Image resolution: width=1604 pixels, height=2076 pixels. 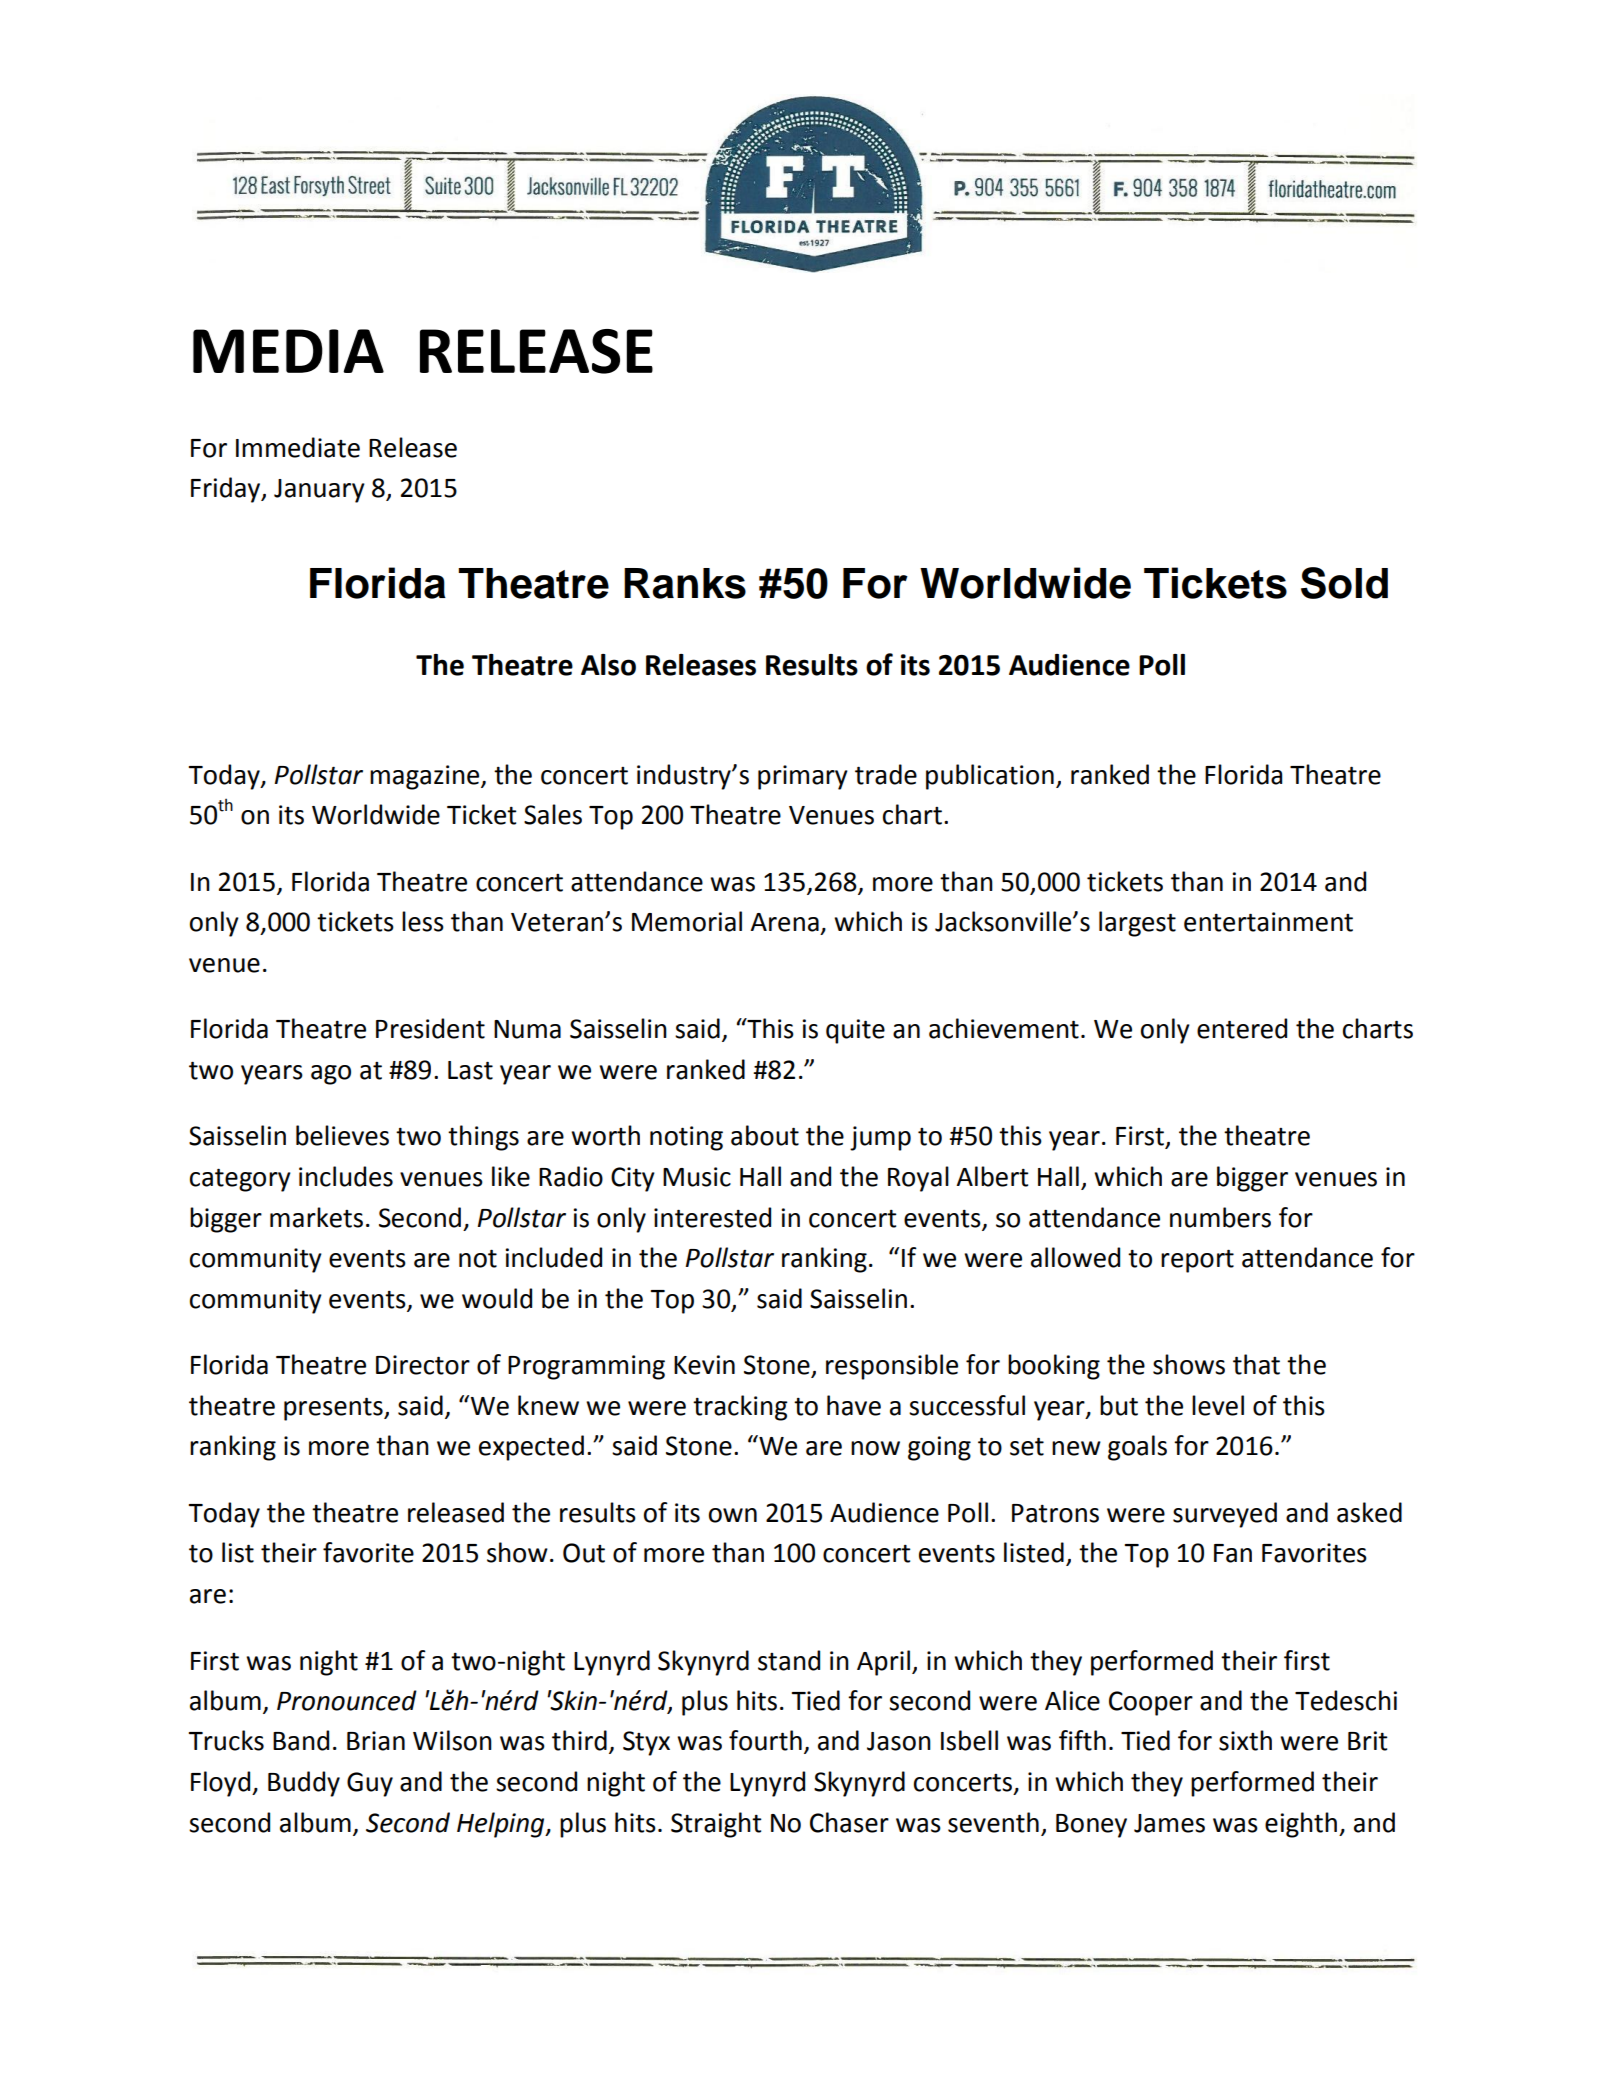 I want to click on Arena, so click(x=784, y=922).
